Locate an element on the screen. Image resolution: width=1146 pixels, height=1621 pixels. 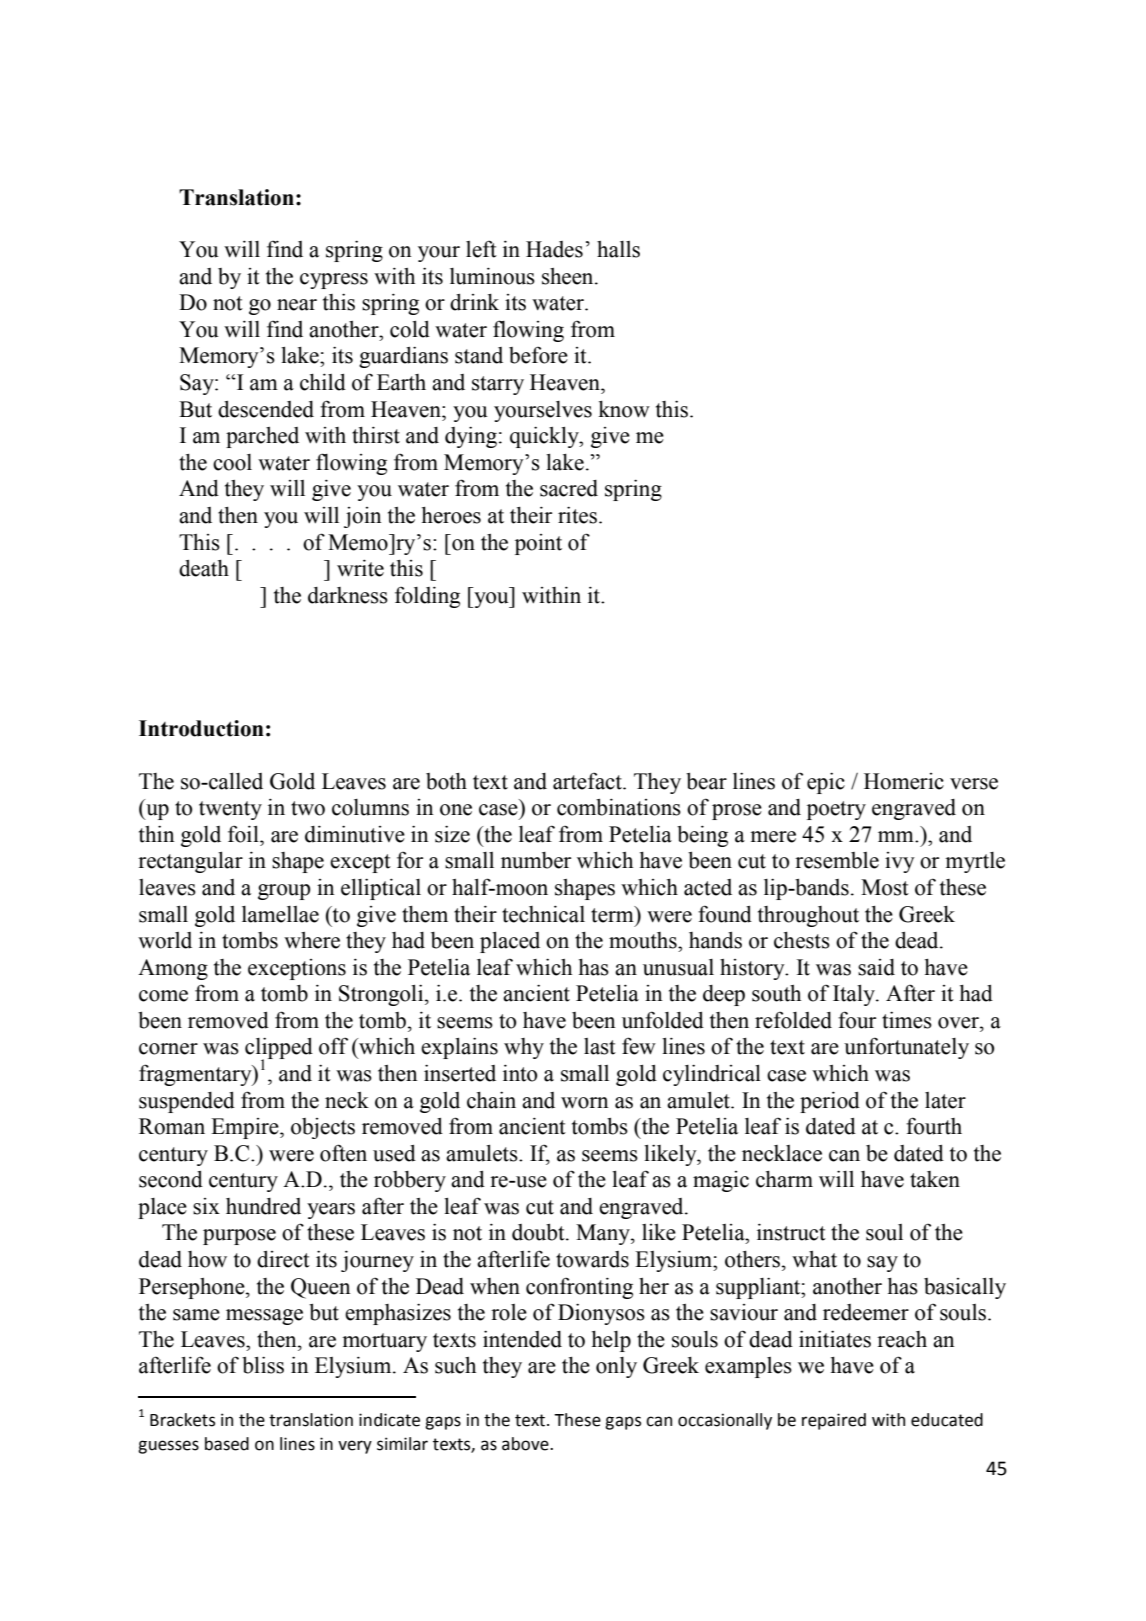
near is located at coordinates (297, 305).
